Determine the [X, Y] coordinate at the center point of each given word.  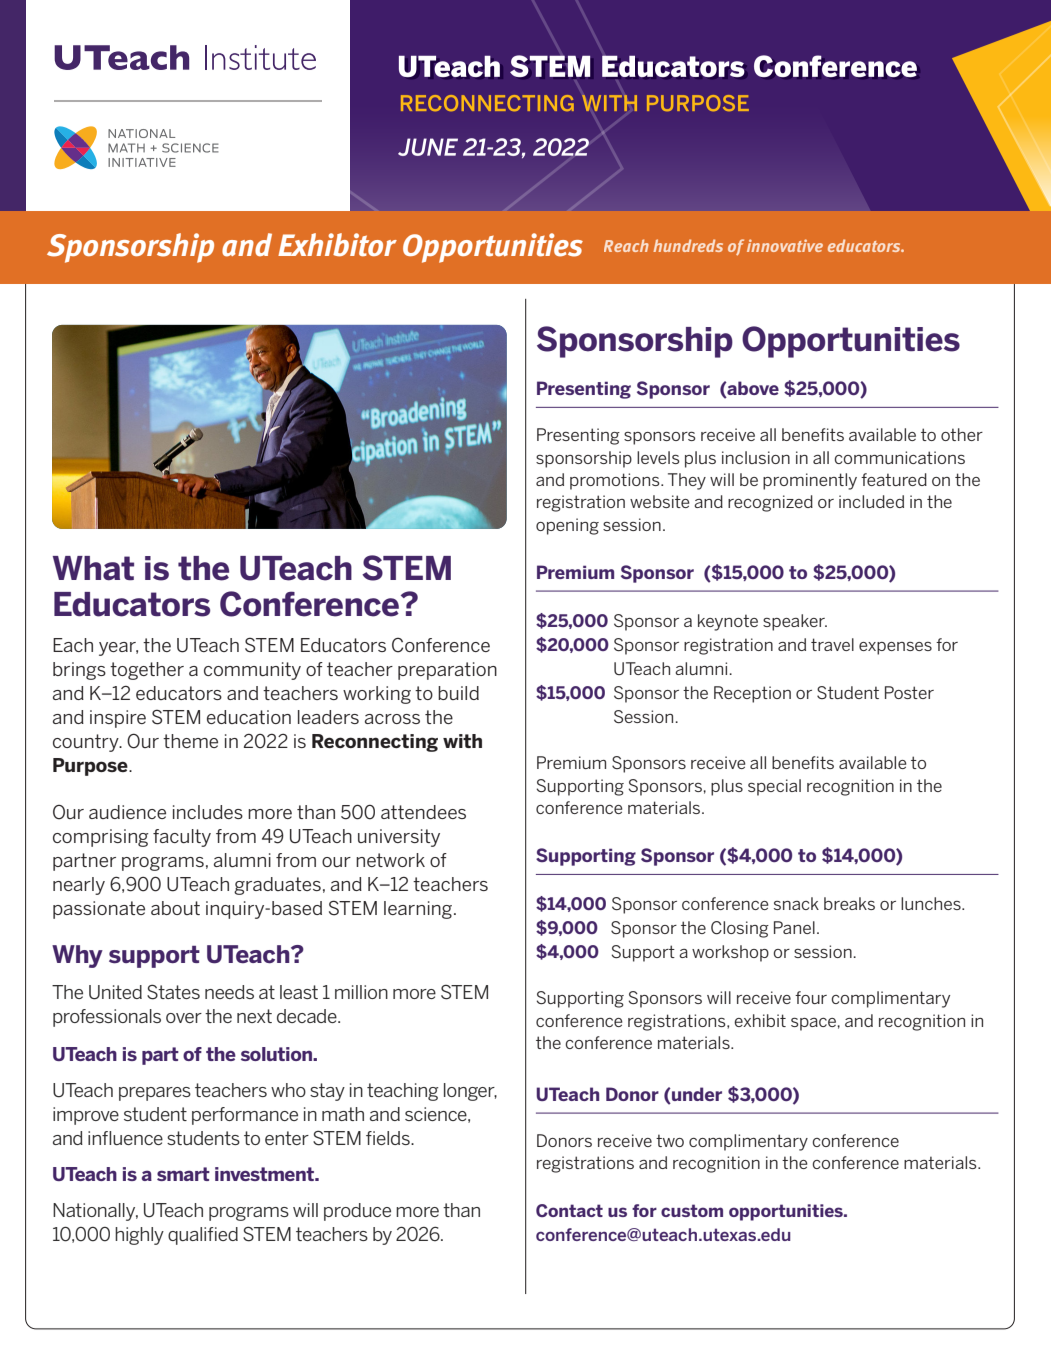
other [962, 434]
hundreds [688, 245]
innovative [785, 245]
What [93, 568]
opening [567, 526]
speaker [795, 622]
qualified [203, 1236]
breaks [849, 903]
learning [418, 910]
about [175, 908]
